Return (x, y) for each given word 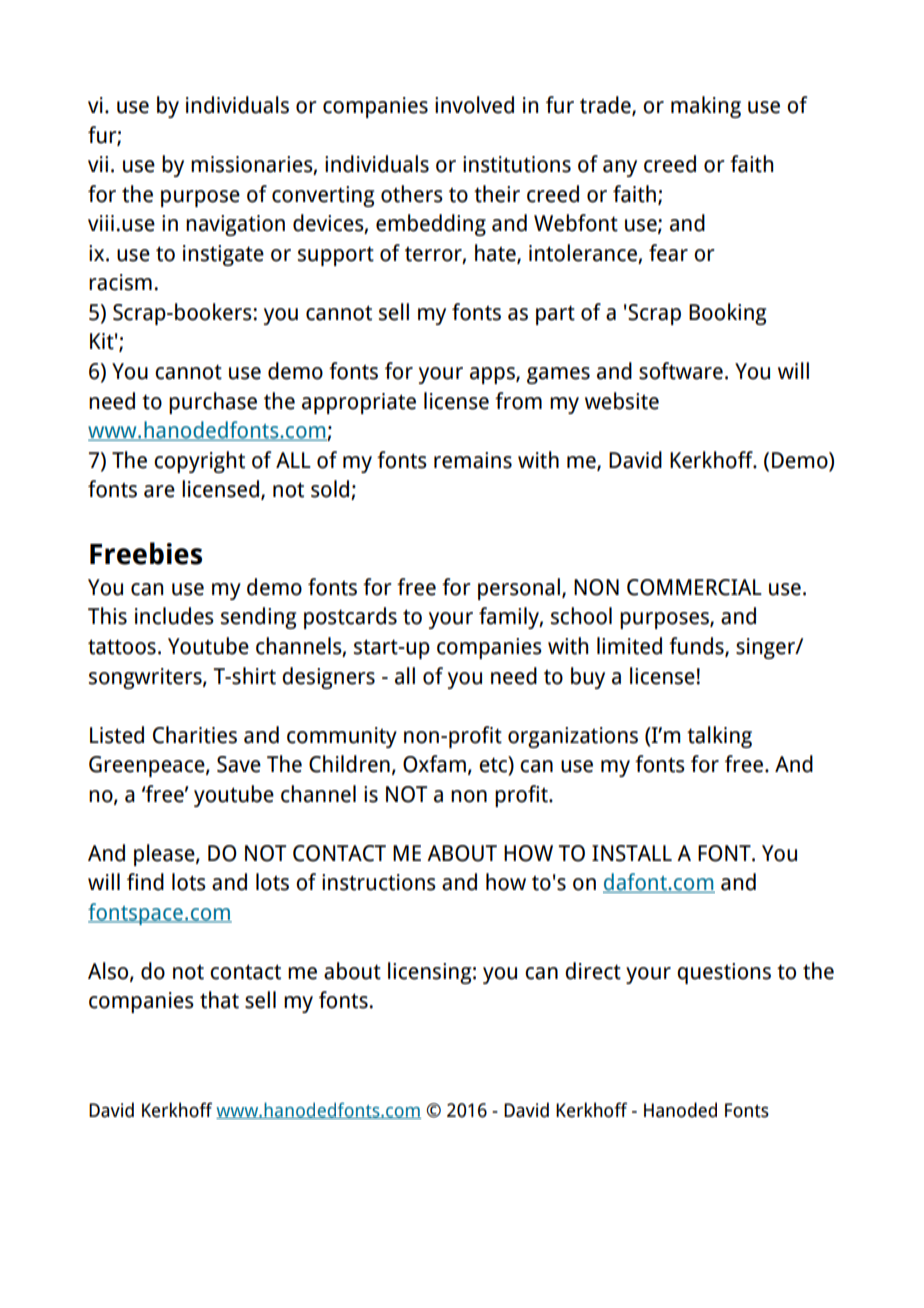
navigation (235, 225)
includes (174, 616)
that (219, 1000)
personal (519, 589)
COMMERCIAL (694, 587)
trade (606, 106)
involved (474, 105)
